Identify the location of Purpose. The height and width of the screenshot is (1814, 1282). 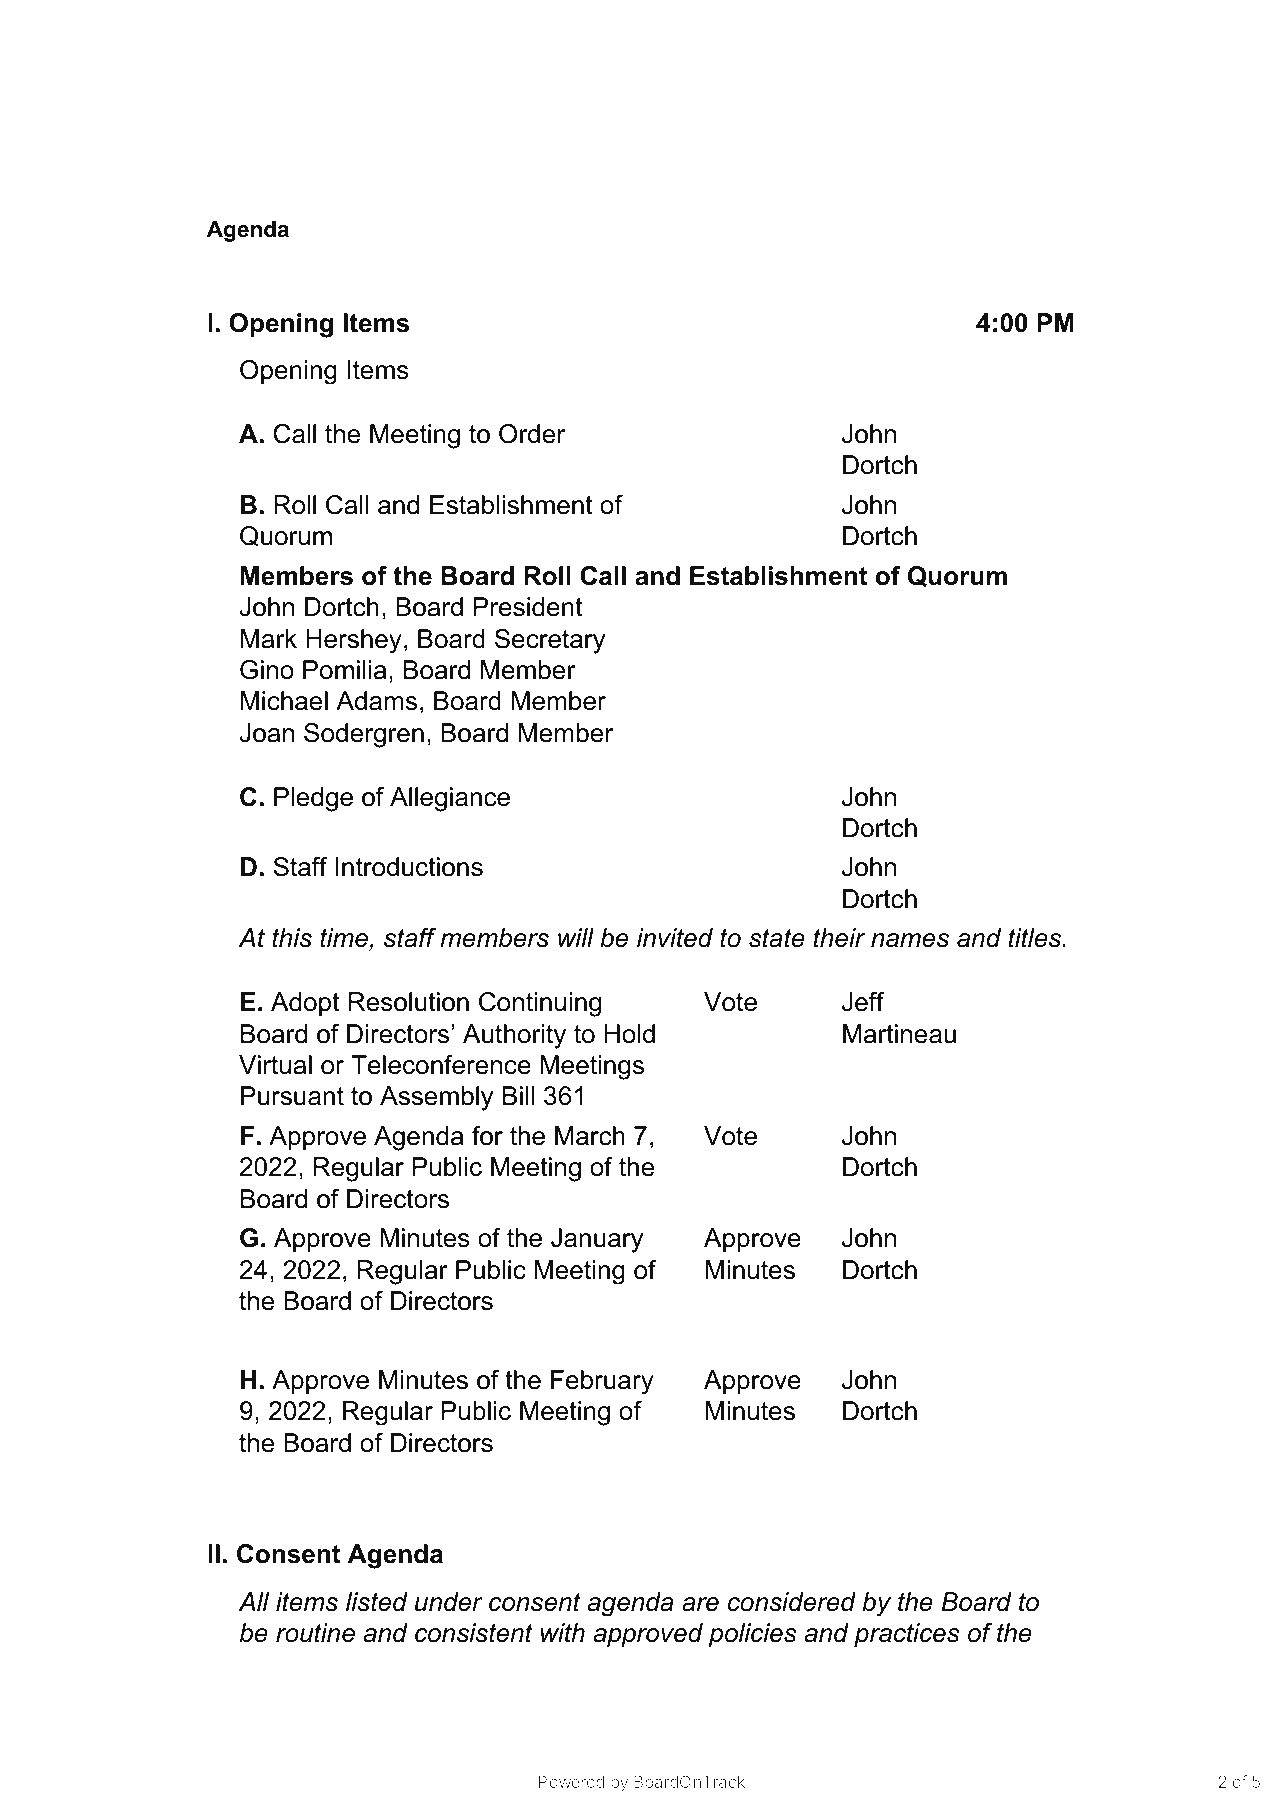
(757, 261).
